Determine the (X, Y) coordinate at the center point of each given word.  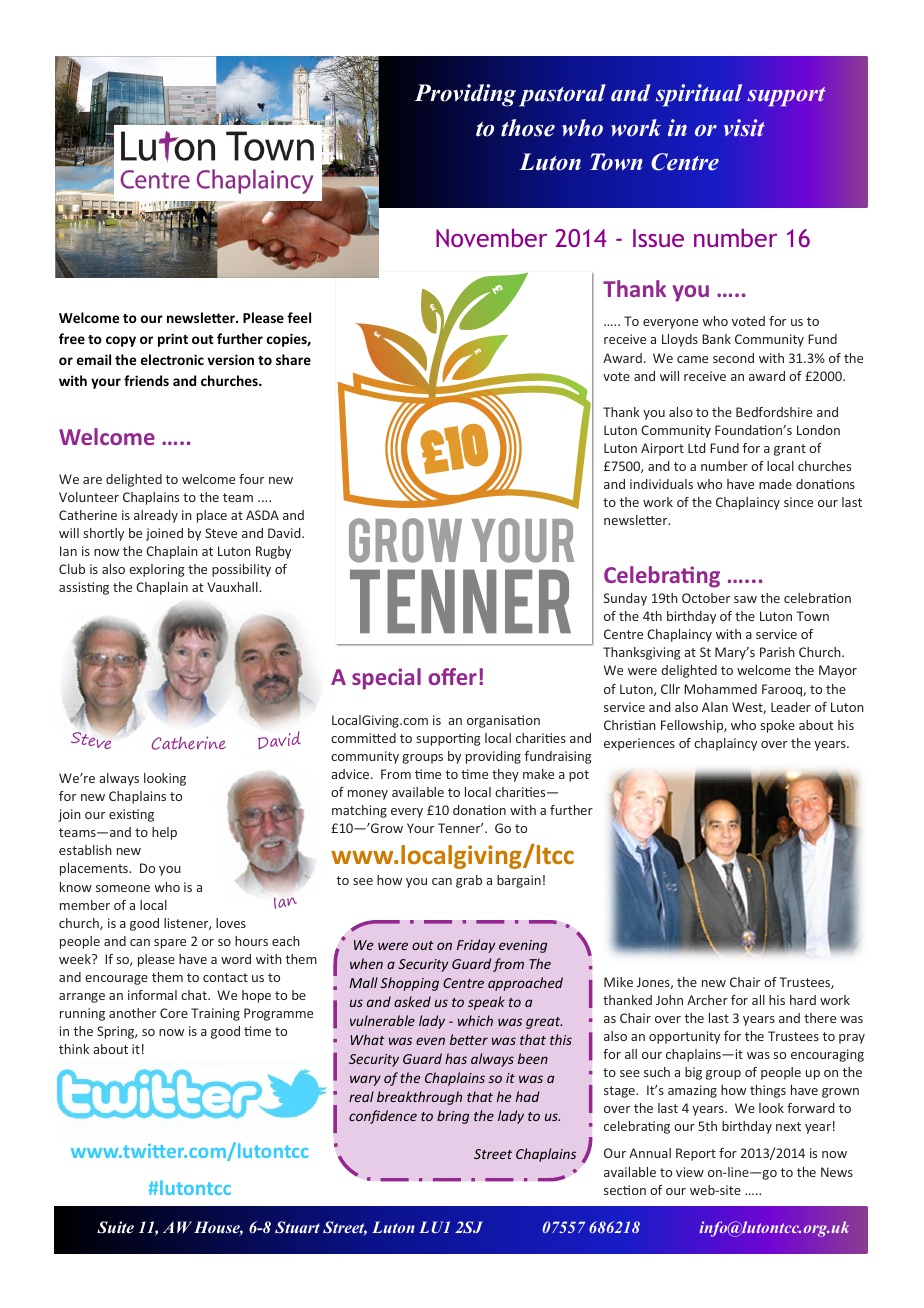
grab (469, 881)
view (690, 1172)
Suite (115, 1227)
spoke (777, 726)
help (164, 833)
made (775, 484)
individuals (661, 484)
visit (744, 128)
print (173, 340)
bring (453, 1117)
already (156, 516)
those (528, 128)
